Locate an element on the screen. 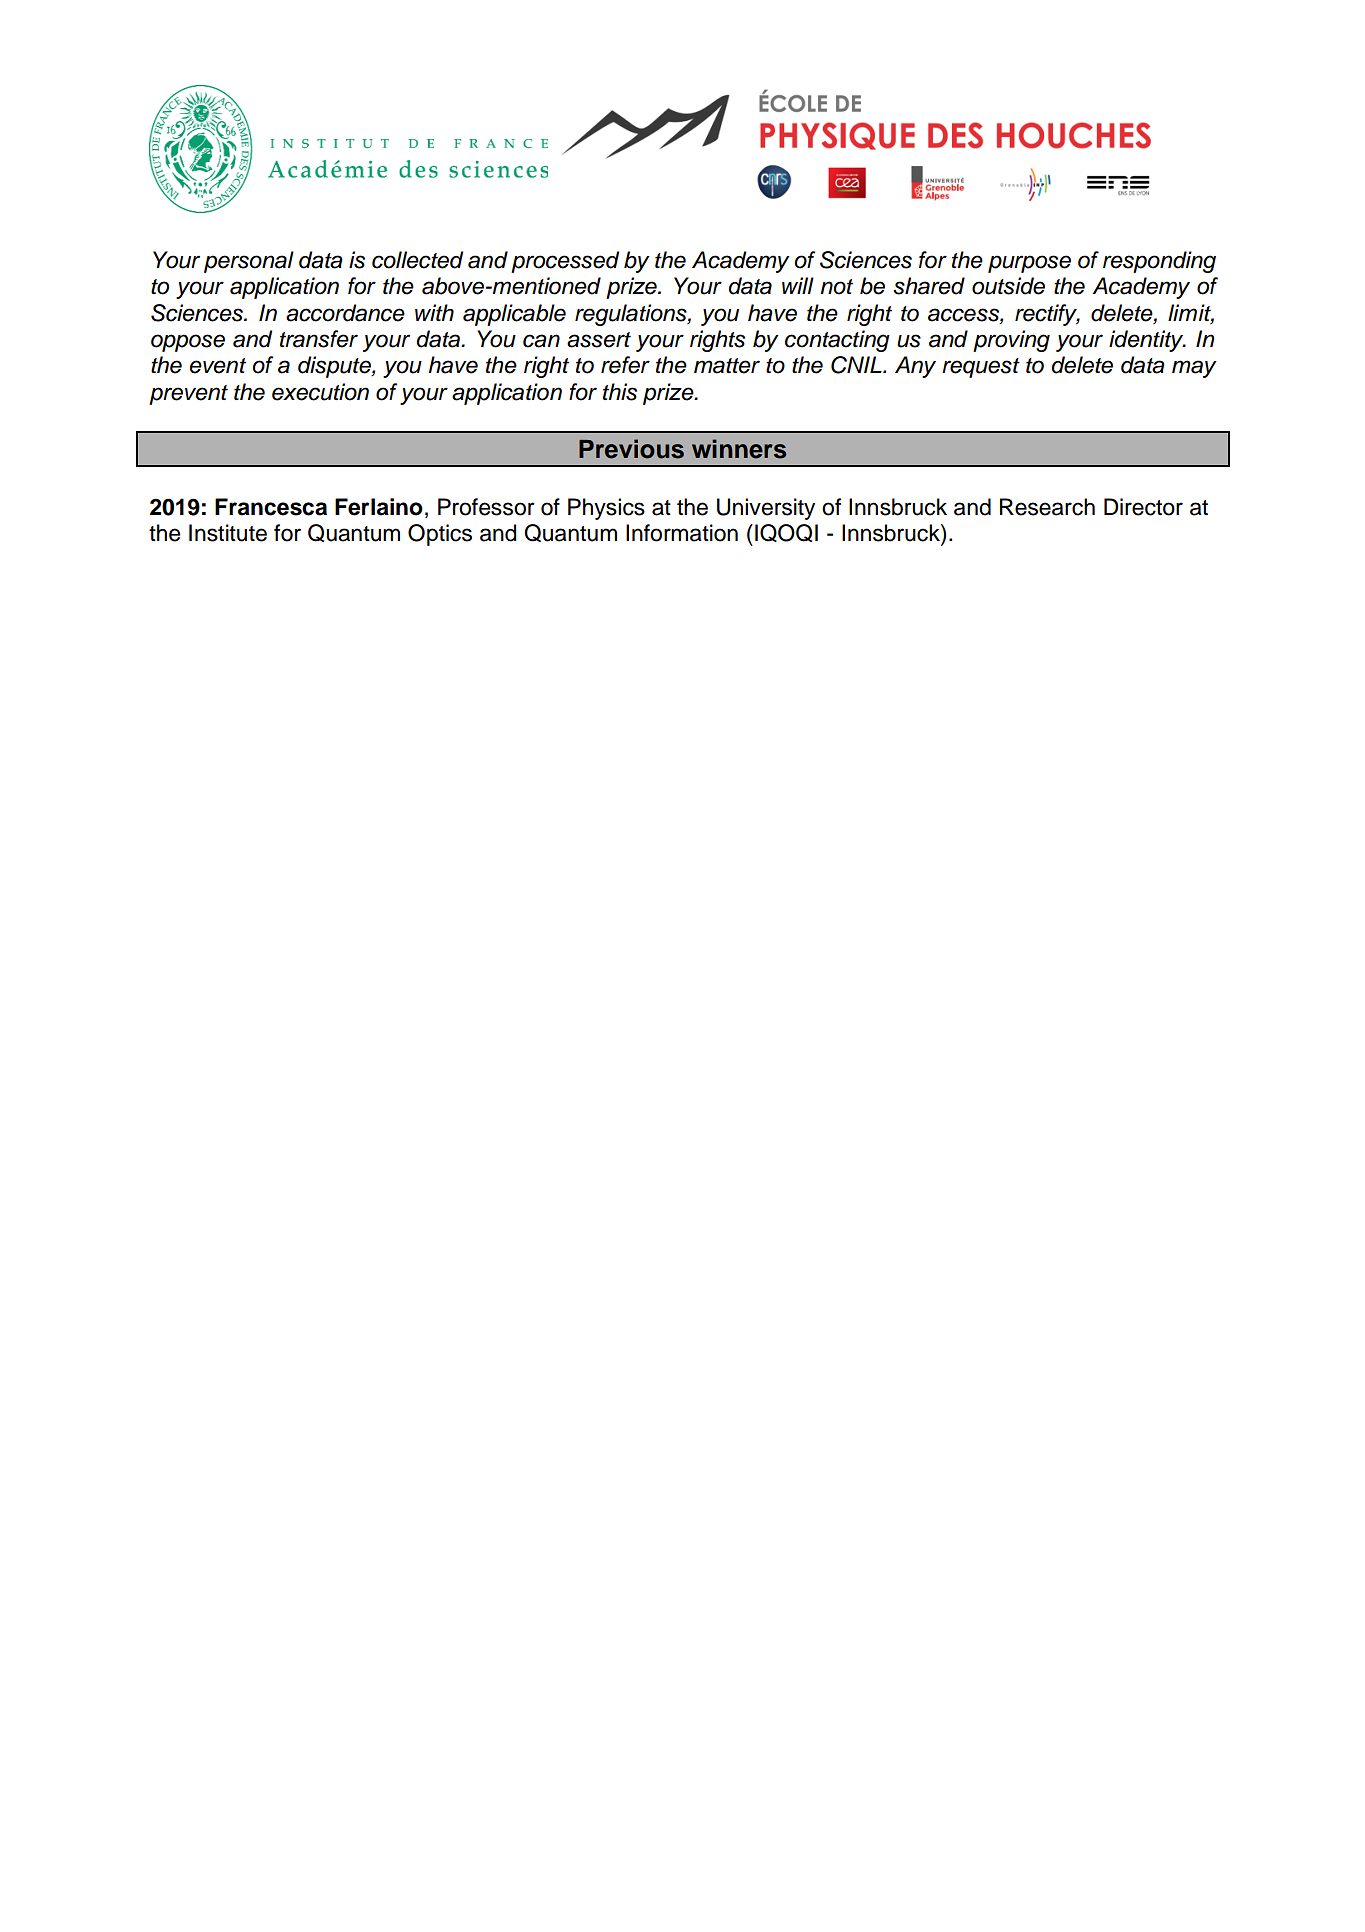  personal is located at coordinates (249, 262).
